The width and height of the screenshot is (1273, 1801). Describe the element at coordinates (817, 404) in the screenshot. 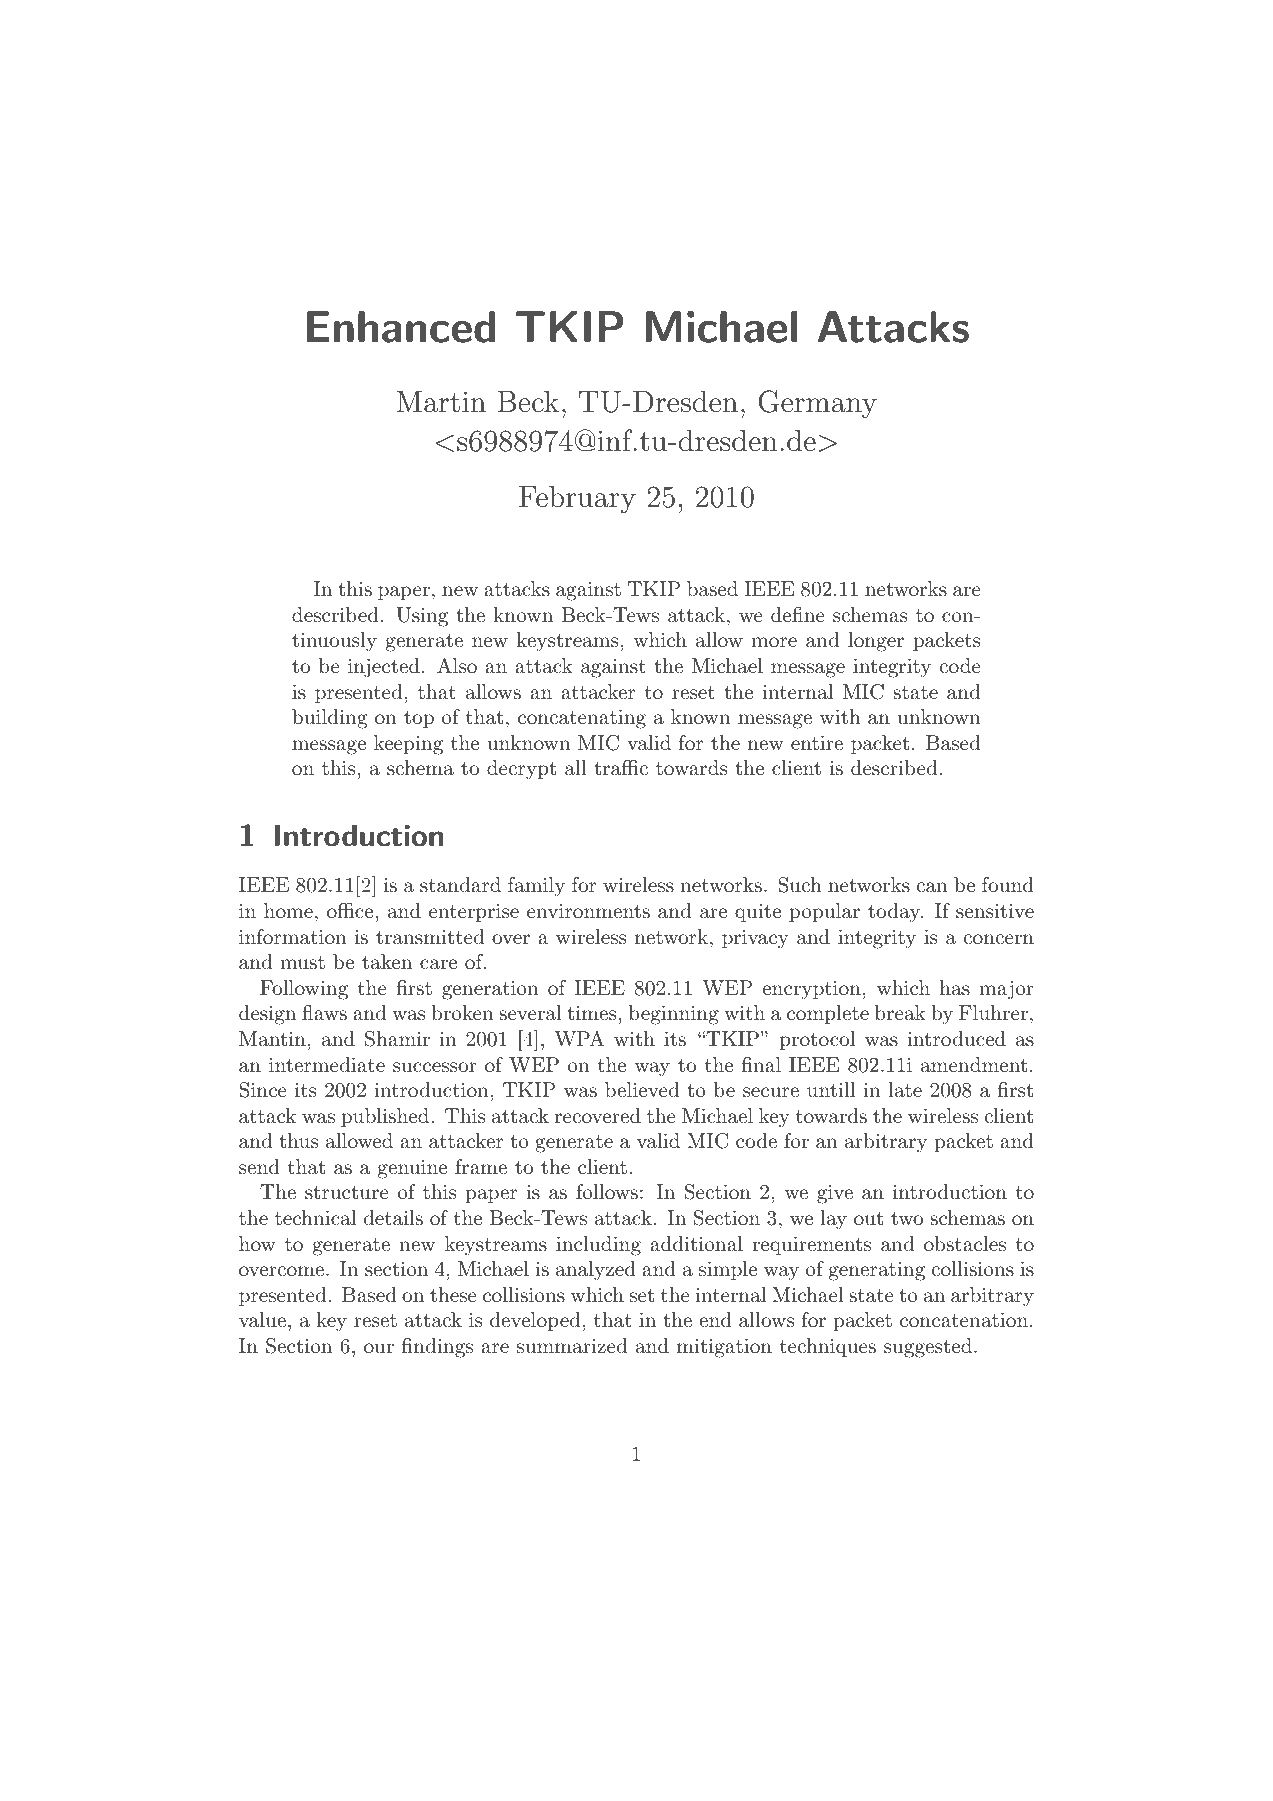

I see `Germany` at that location.
